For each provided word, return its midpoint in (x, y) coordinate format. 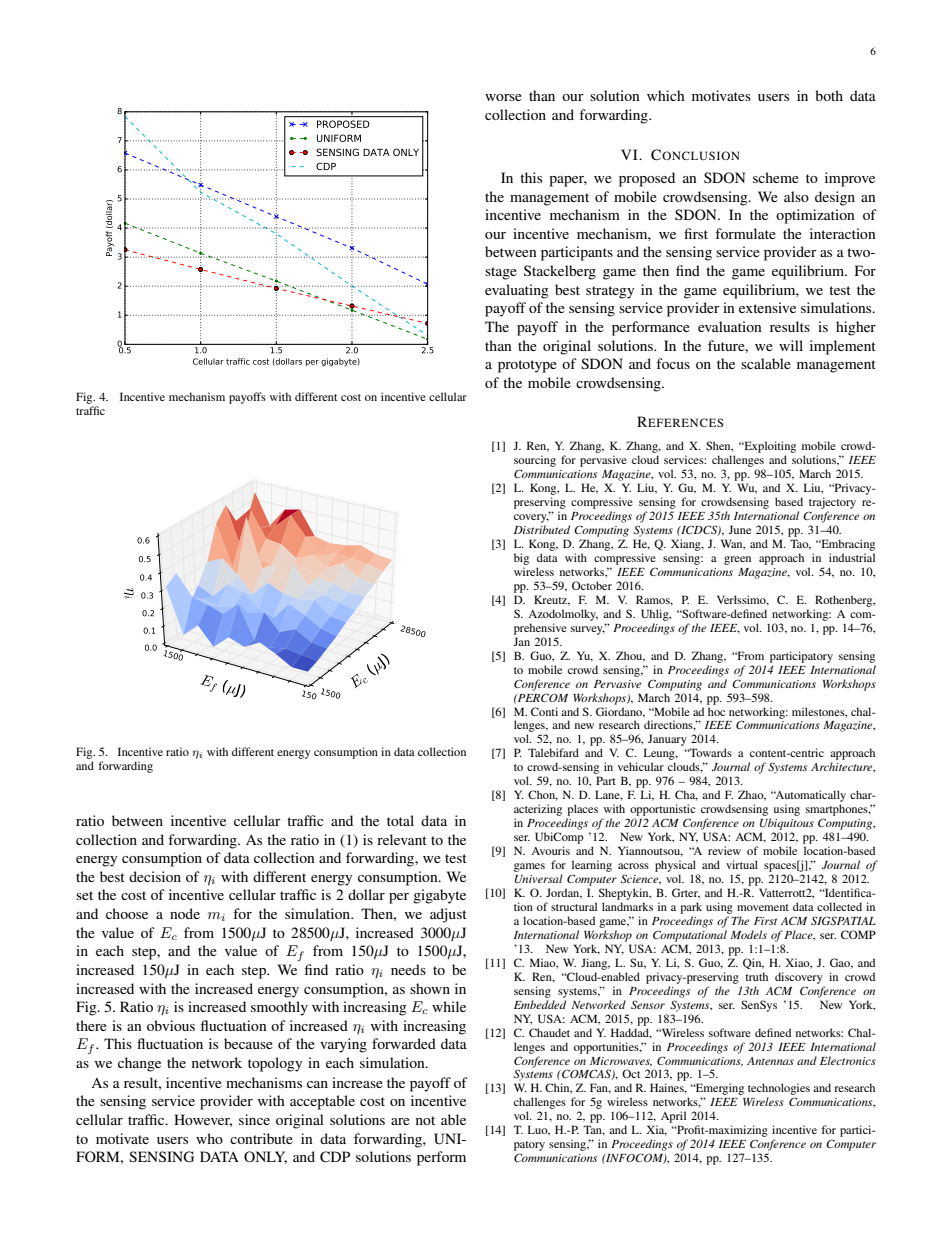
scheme (776, 177)
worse (503, 97)
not (425, 1120)
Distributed (542, 529)
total (400, 820)
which (666, 95)
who (209, 1138)
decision (155, 876)
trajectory (832, 503)
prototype (527, 366)
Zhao (752, 795)
